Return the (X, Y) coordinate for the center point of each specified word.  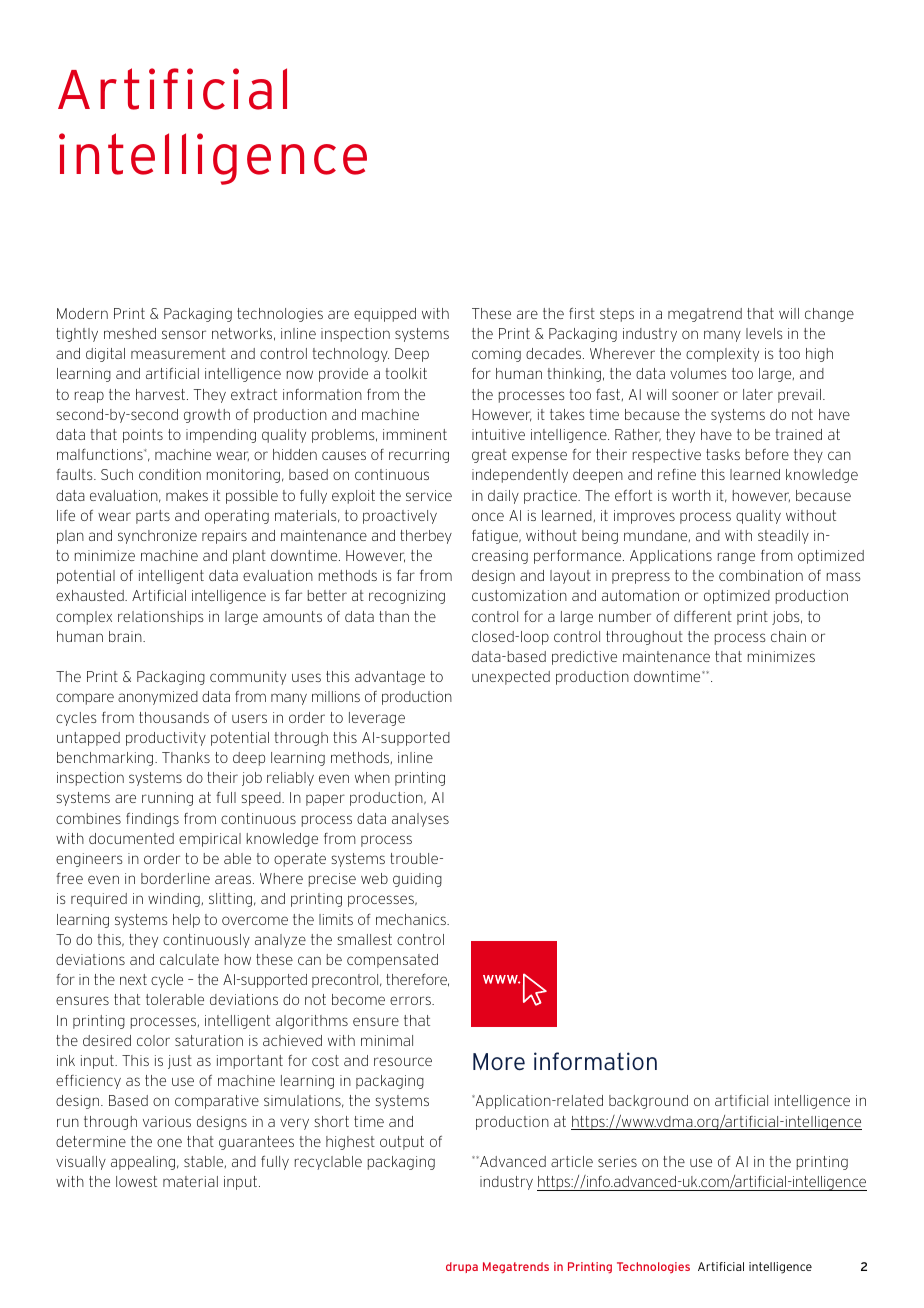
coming (496, 355)
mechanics (412, 919)
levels (764, 333)
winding (174, 900)
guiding (417, 880)
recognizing (407, 597)
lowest (136, 1181)
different (703, 616)
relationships (160, 618)
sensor (184, 334)
